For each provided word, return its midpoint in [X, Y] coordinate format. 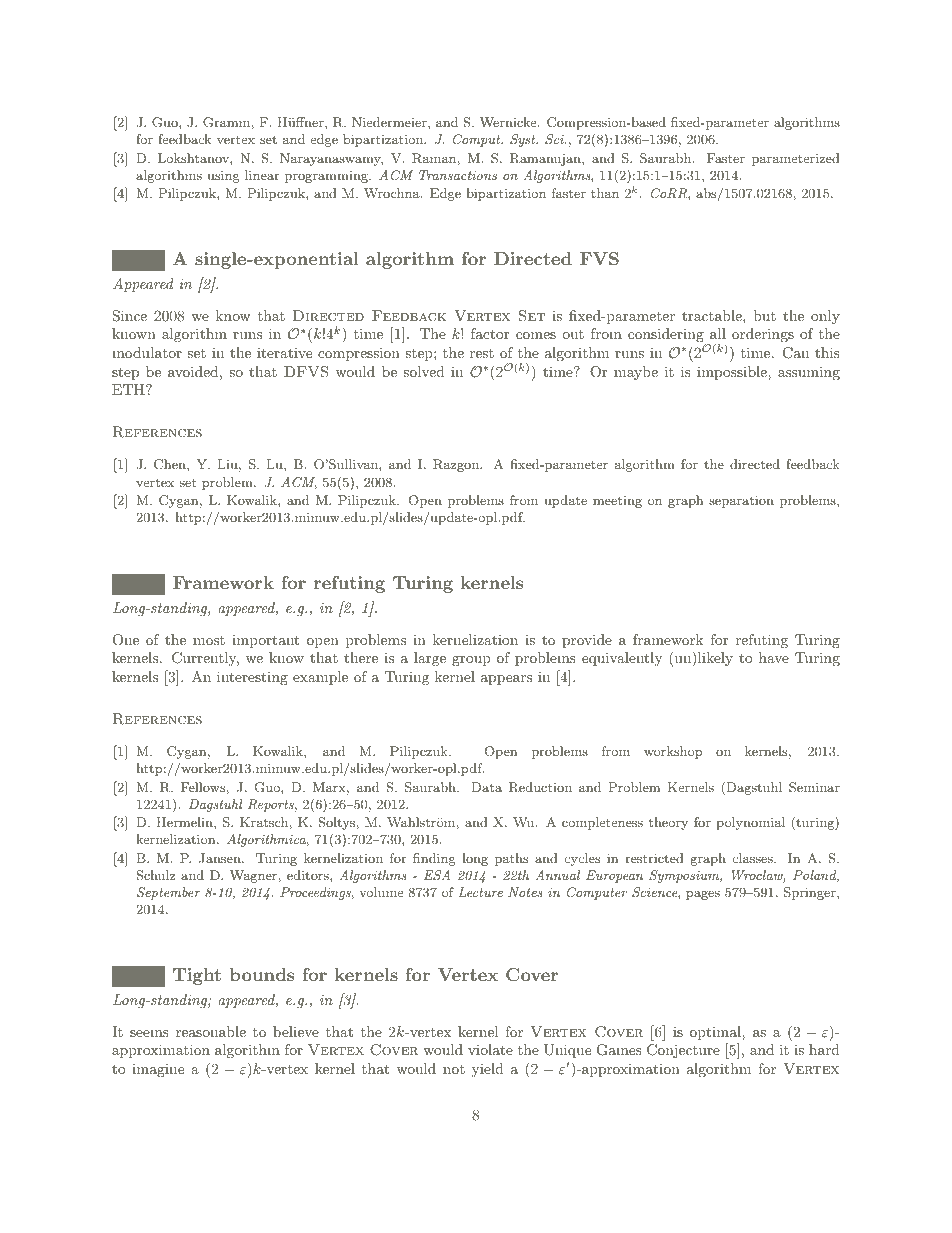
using [223, 176]
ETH [129, 389]
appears [506, 680]
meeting [617, 502]
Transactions [458, 175]
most [209, 640]
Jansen [221, 858]
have [774, 657]
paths [511, 859]
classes [754, 858]
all [718, 333]
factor [490, 333]
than [605, 193]
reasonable [211, 1031]
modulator [147, 352]
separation [741, 501]
